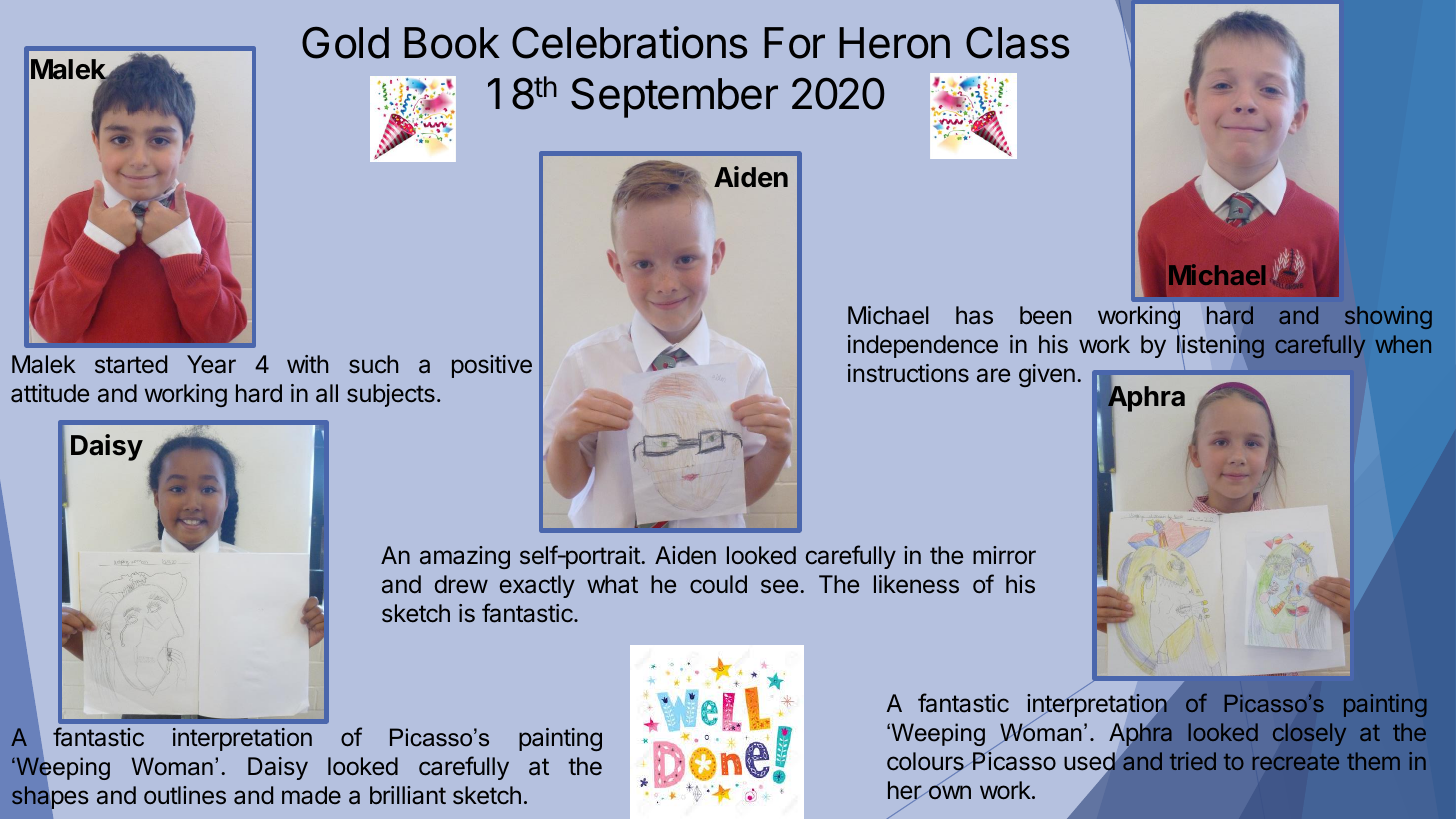  What do you see at coordinates (461, 584) in the screenshot?
I see `drew` at bounding box center [461, 584].
